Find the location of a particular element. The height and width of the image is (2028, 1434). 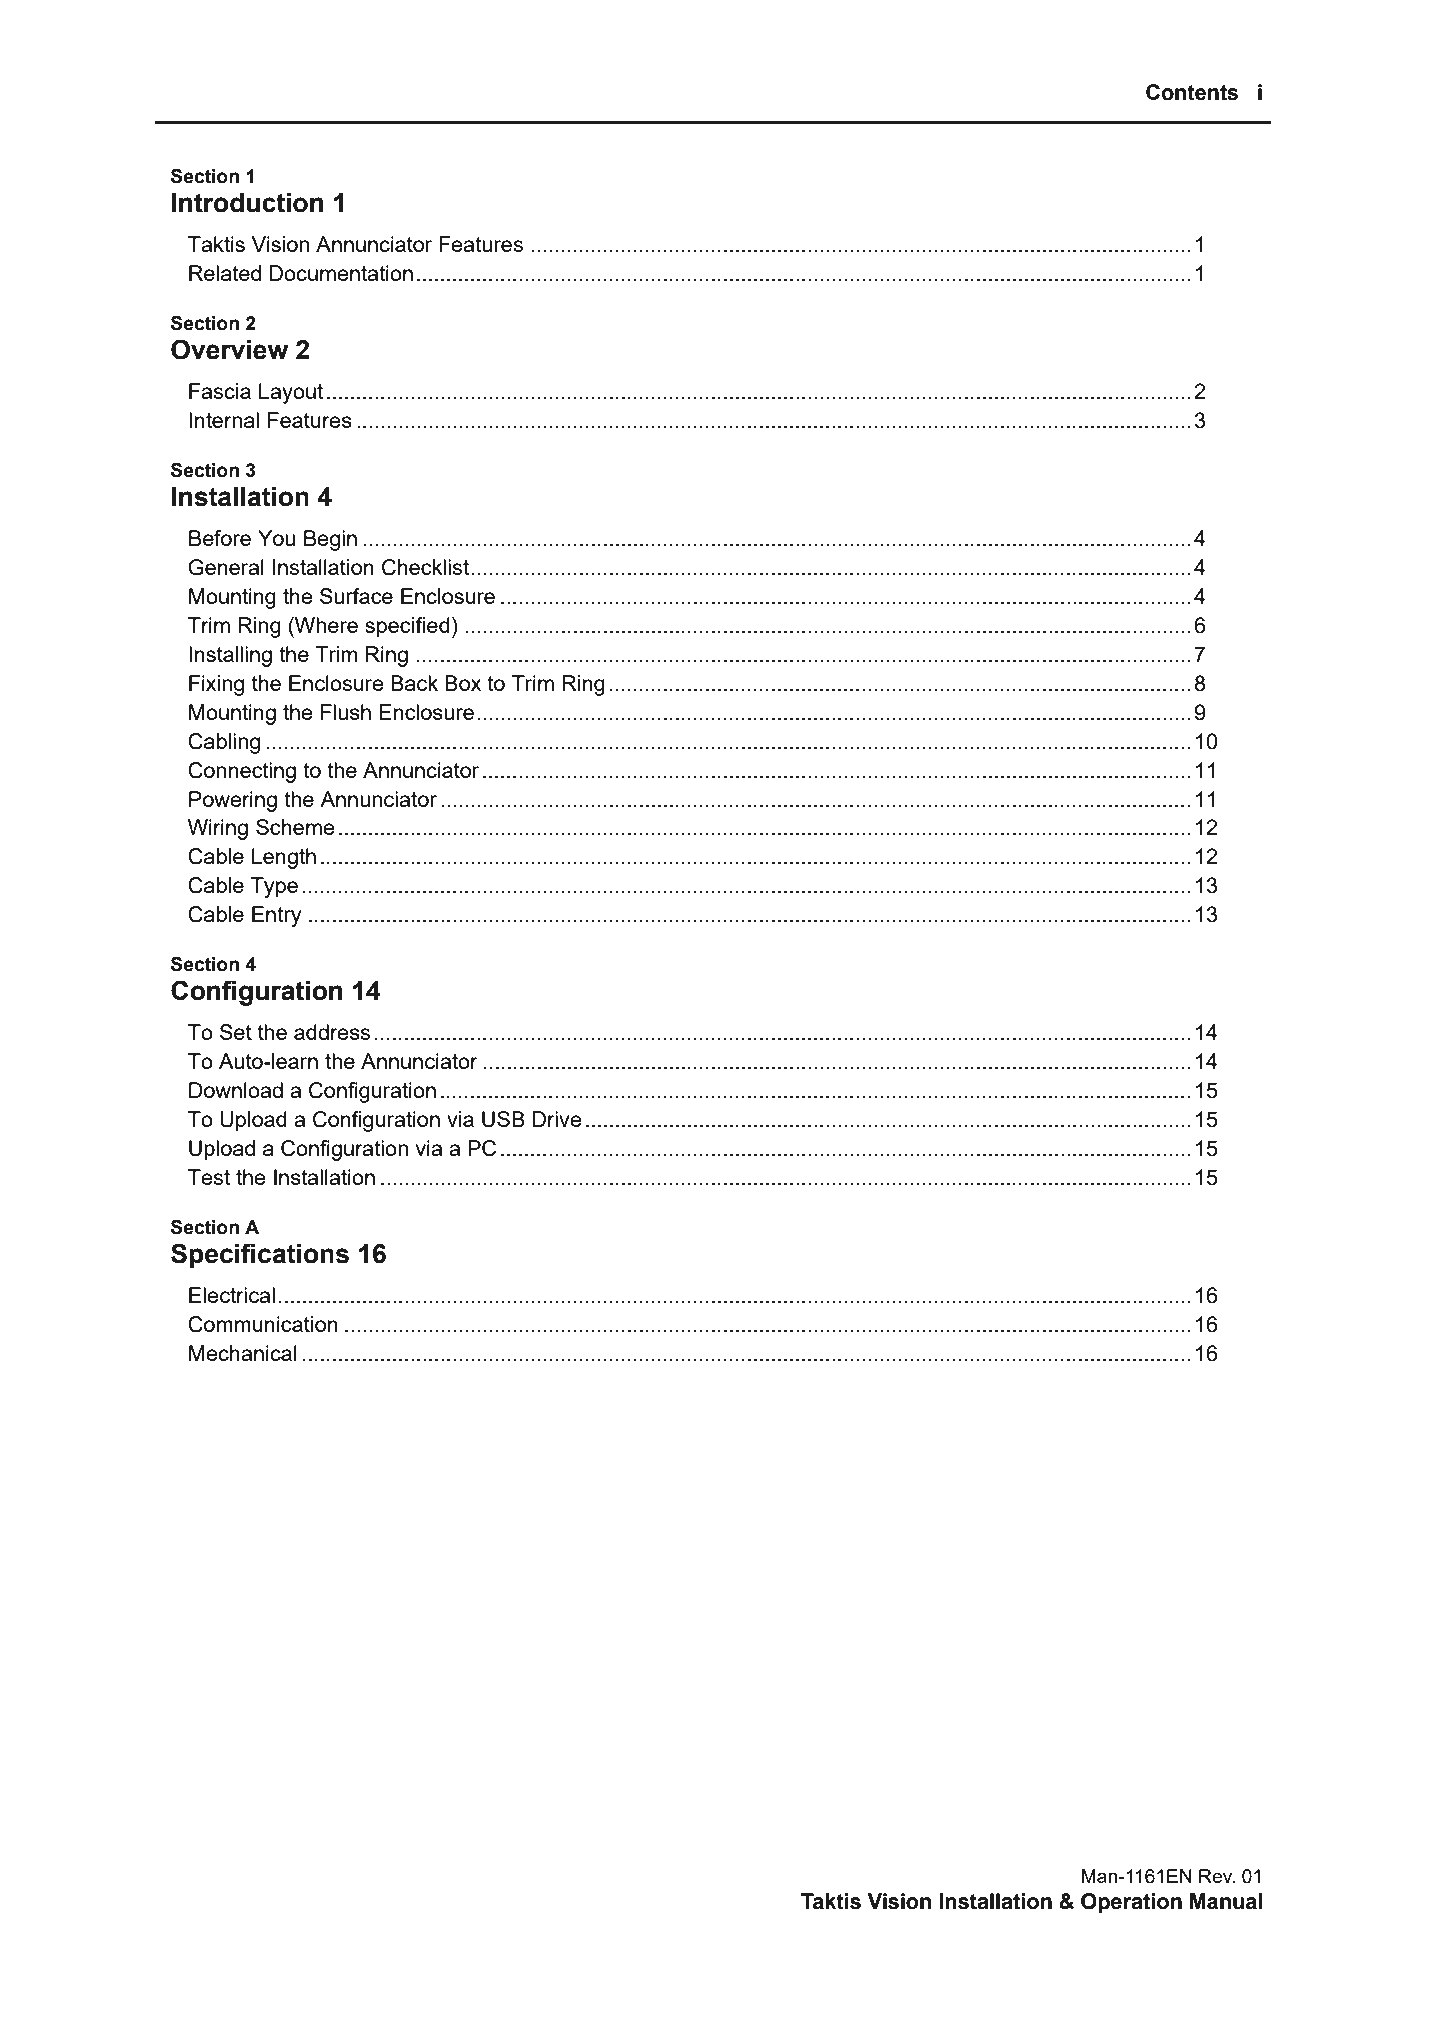

Operation is located at coordinates (1131, 1903).
